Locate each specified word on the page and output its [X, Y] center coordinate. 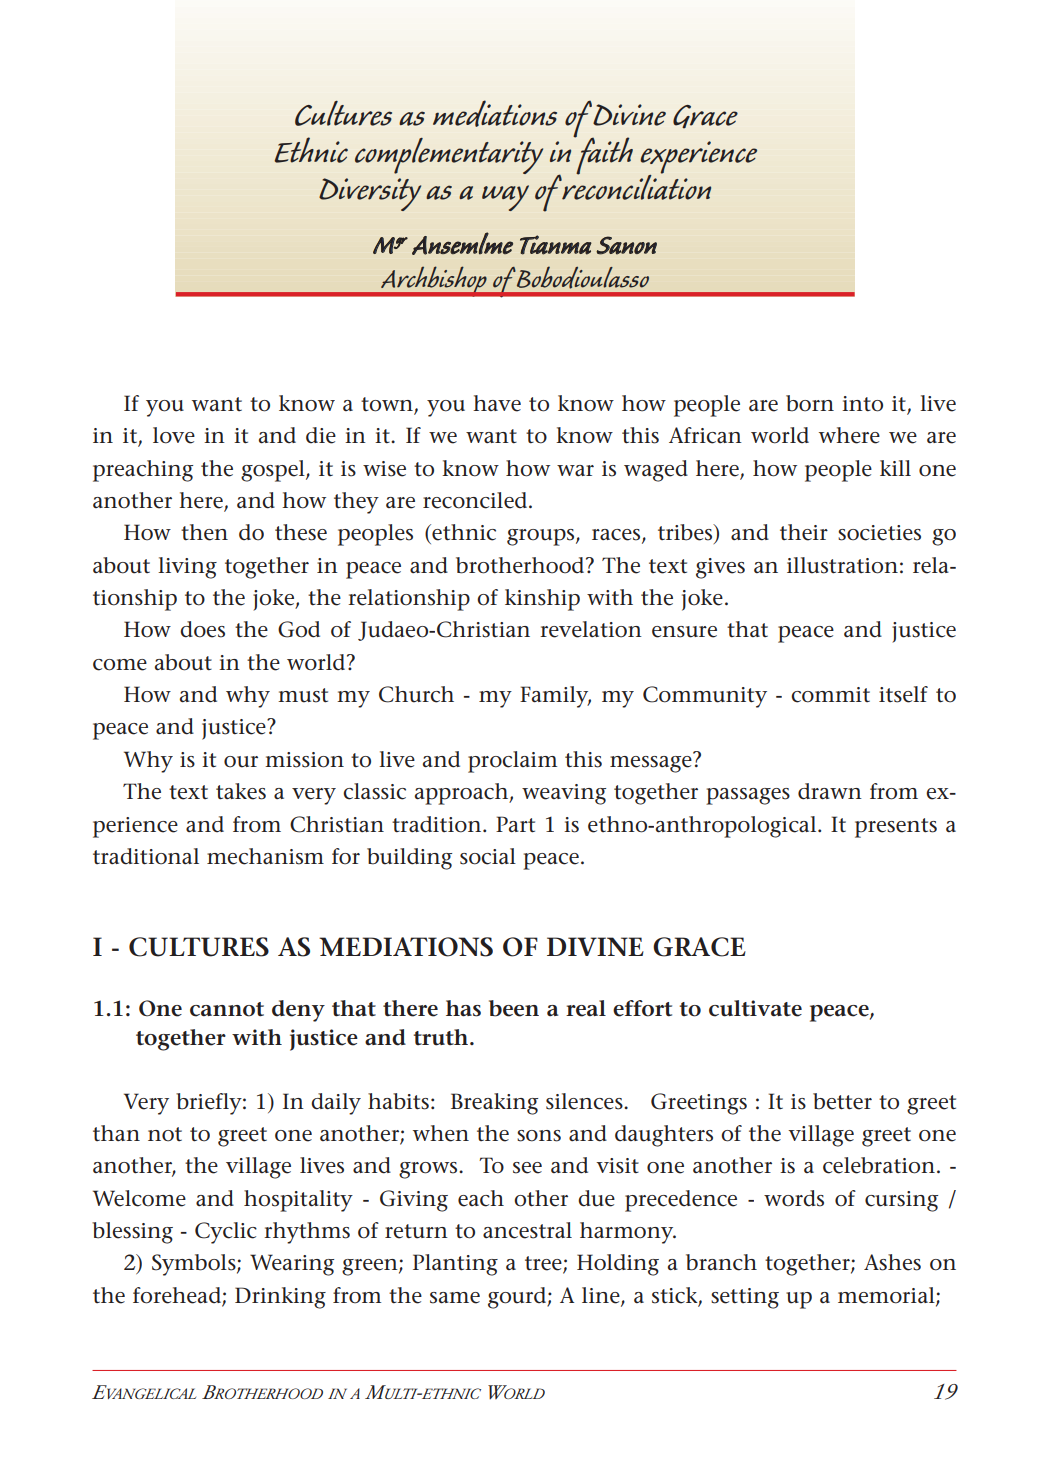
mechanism [265, 856]
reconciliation [636, 186]
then [204, 532]
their [804, 532]
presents [896, 828]
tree [544, 1264]
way [505, 198]
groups [542, 537]
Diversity [370, 194]
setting [745, 1298]
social [488, 856]
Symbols [195, 1265]
